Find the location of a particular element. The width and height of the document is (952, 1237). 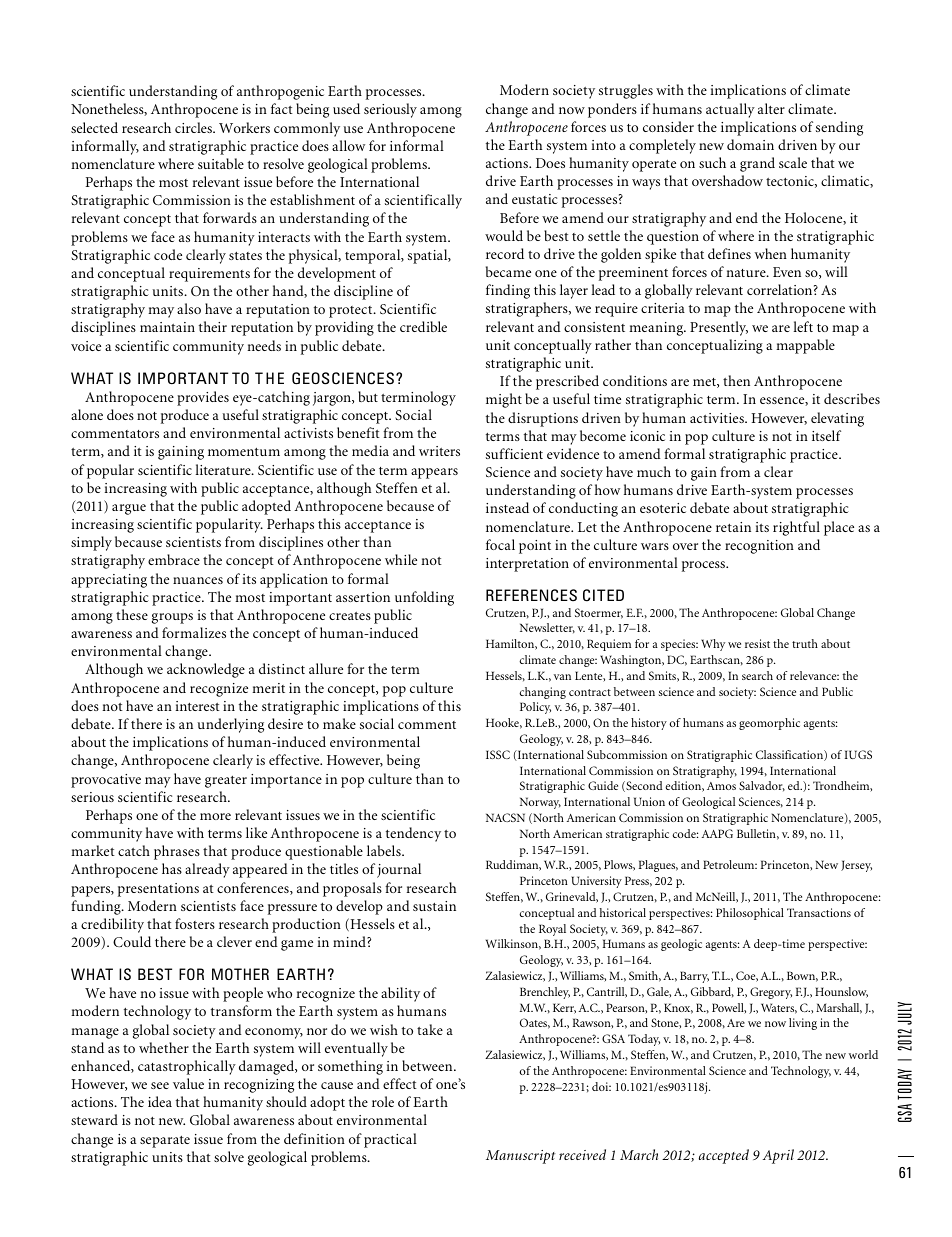

separate is located at coordinates (165, 1142).
